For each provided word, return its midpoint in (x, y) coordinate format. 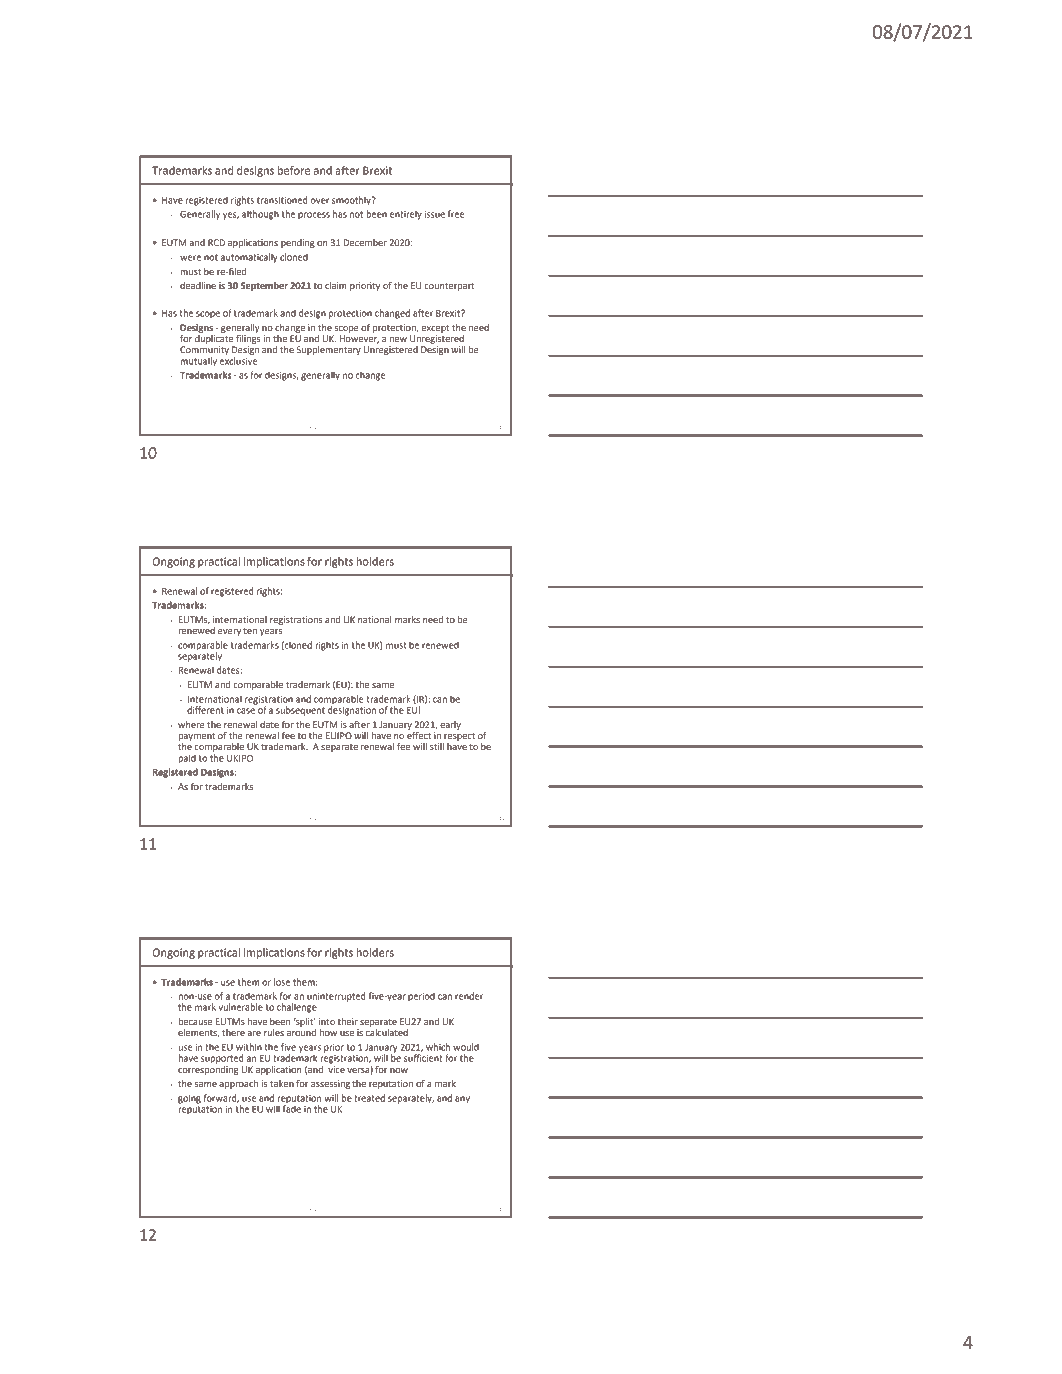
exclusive (238, 361)
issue (435, 214)
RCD (216, 242)
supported (222, 1059)
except (435, 329)
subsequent (300, 711)
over (319, 201)
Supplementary (329, 350)
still (437, 746)
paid (187, 759)
